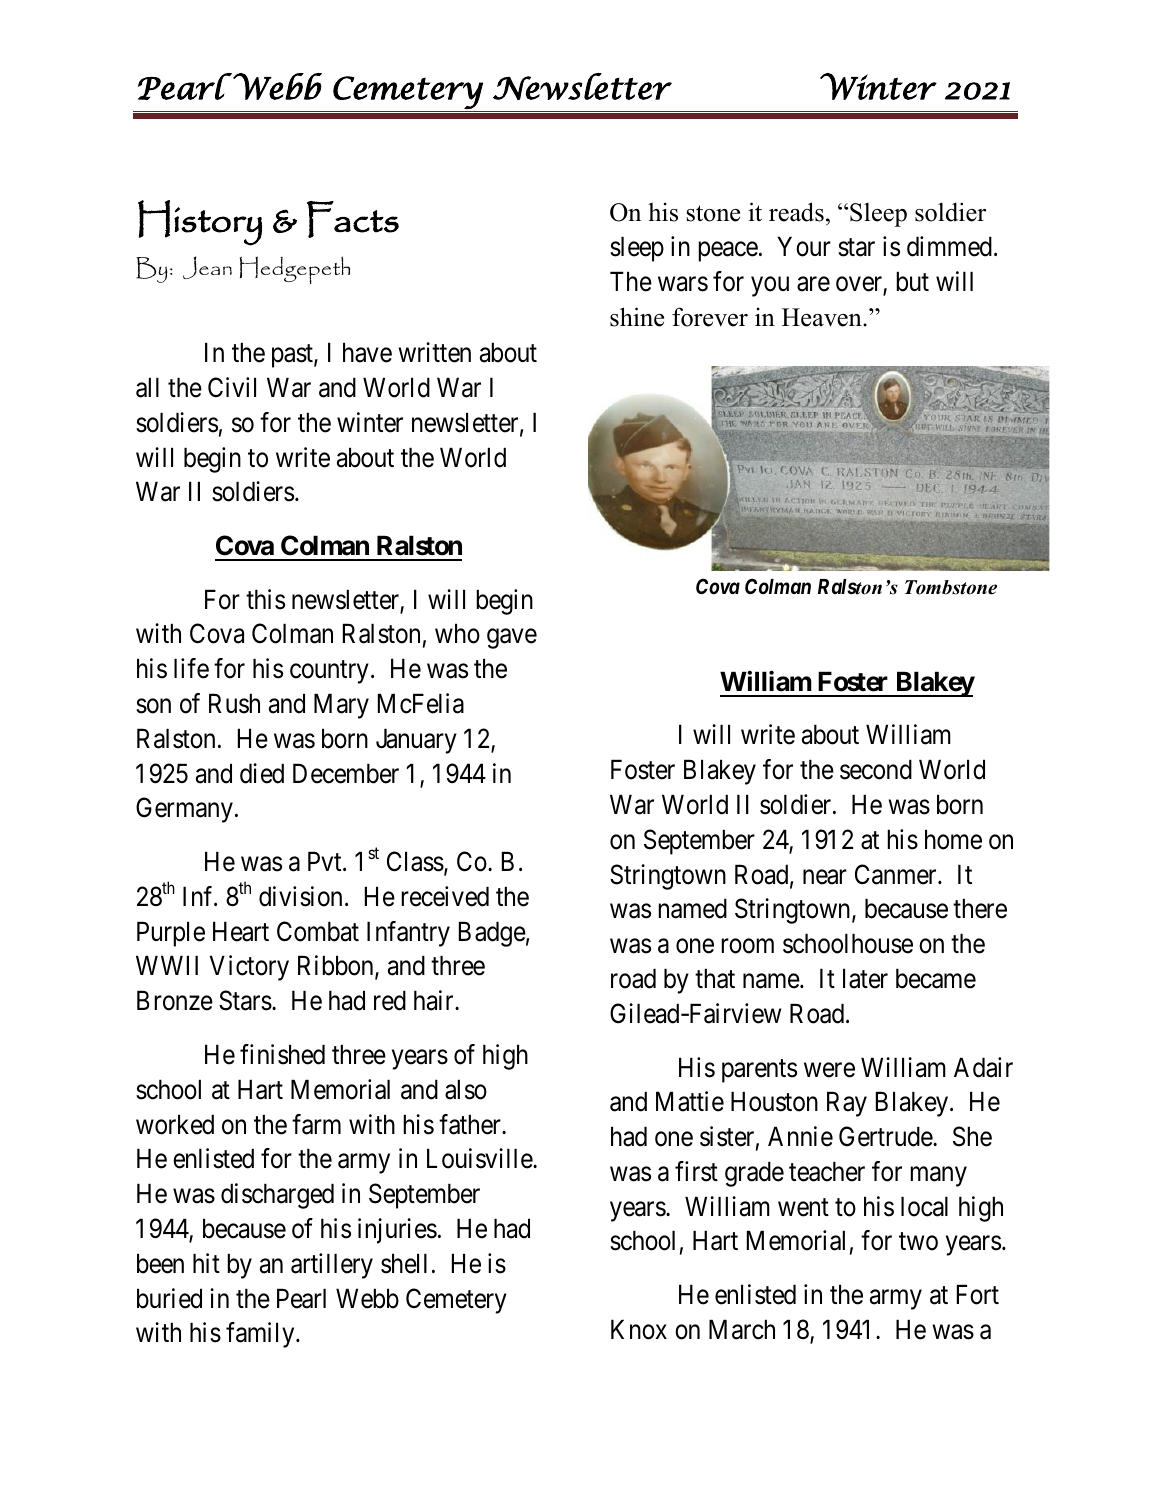 The width and height of the screenshot is (1151, 1489). What do you see at coordinates (492, 934) in the screenshot?
I see `Badge` at bounding box center [492, 934].
